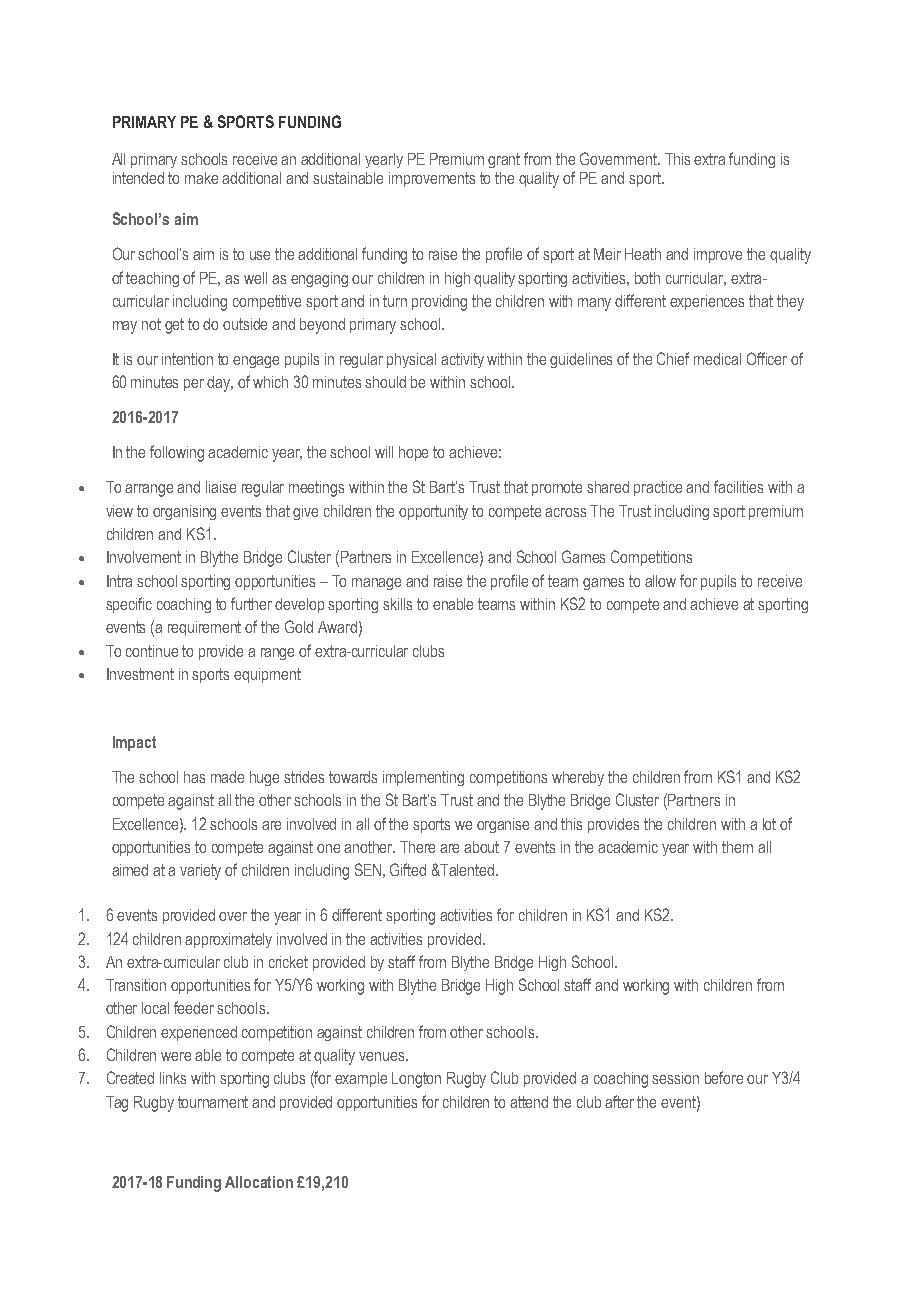 The image size is (924, 1308). I want to click on Heath, so click(643, 254).
